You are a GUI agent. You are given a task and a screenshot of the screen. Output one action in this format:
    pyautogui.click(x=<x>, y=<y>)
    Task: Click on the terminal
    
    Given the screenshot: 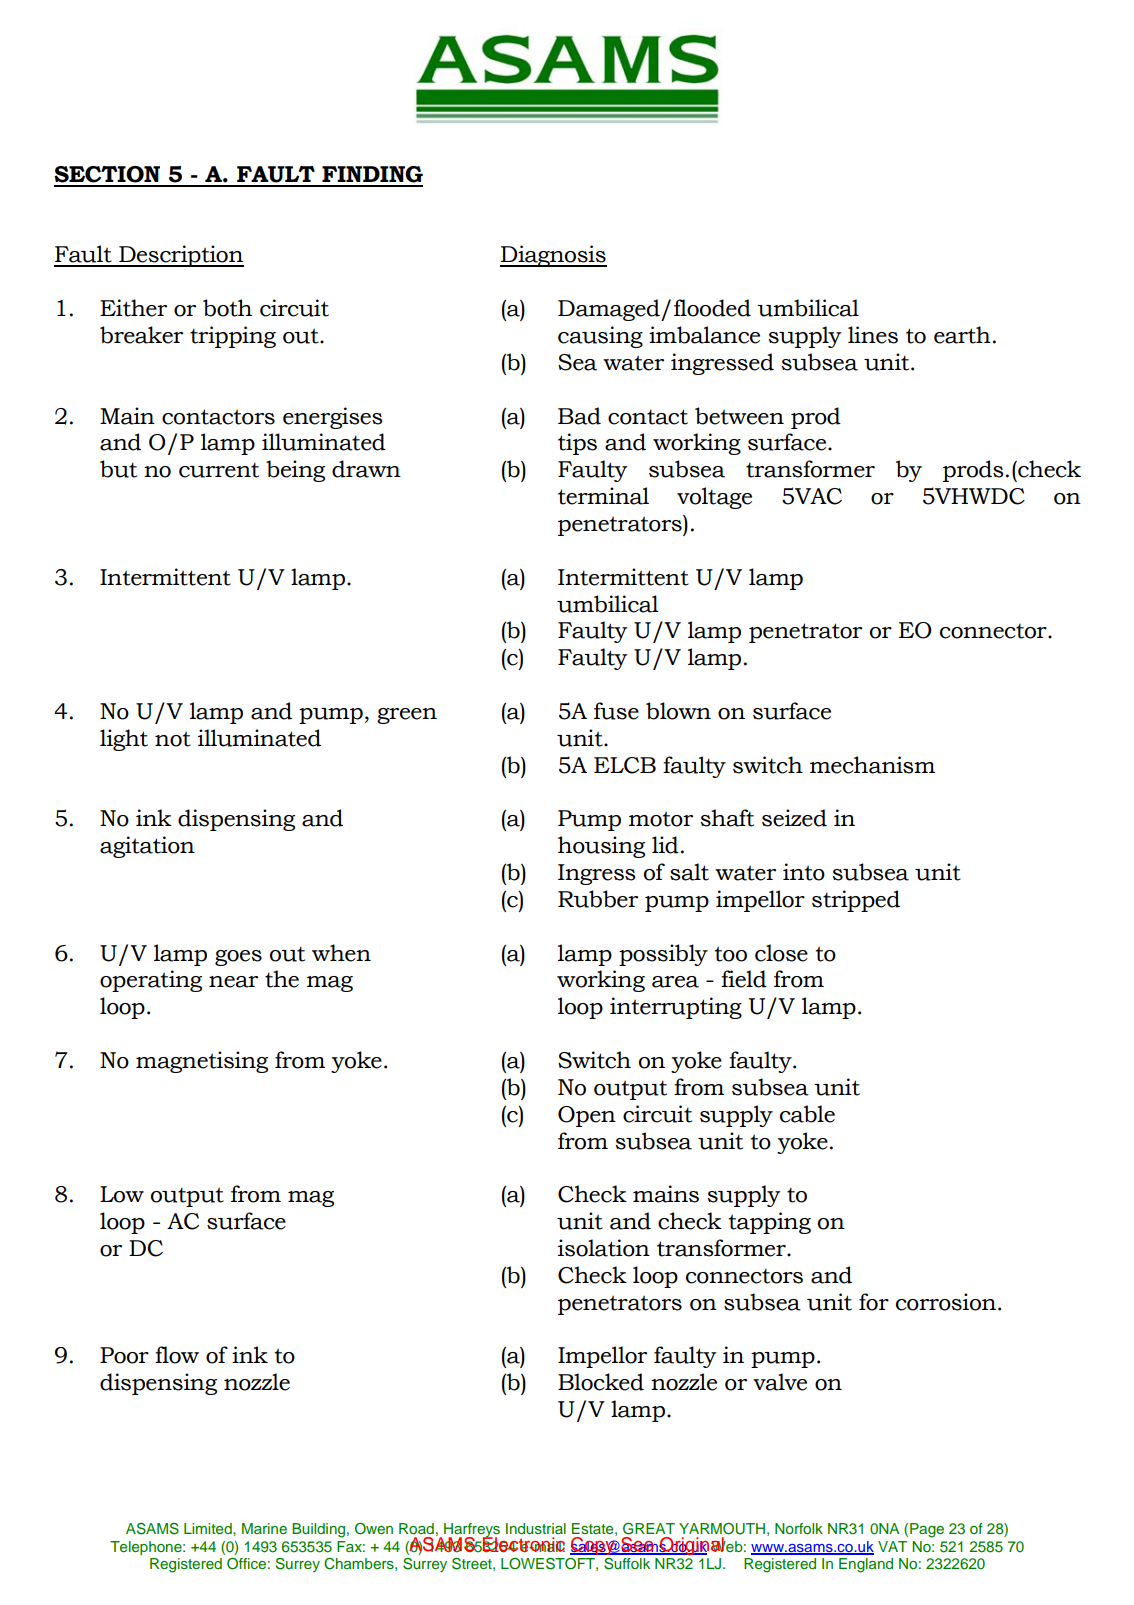 What is the action you would take?
    pyautogui.click(x=603, y=496)
